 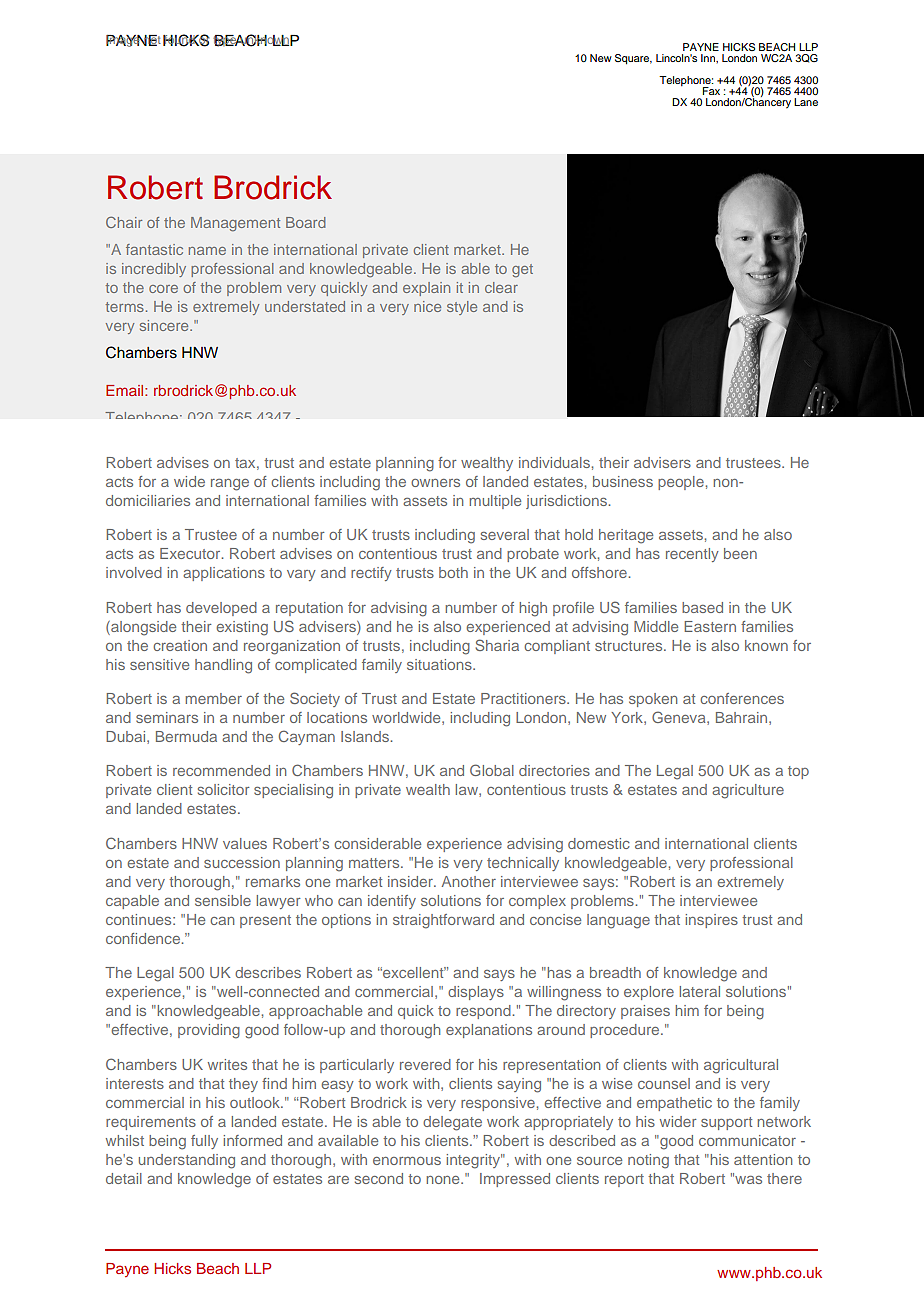 What do you see at coordinates (230, 485) in the screenshot?
I see `range` at bounding box center [230, 485].
